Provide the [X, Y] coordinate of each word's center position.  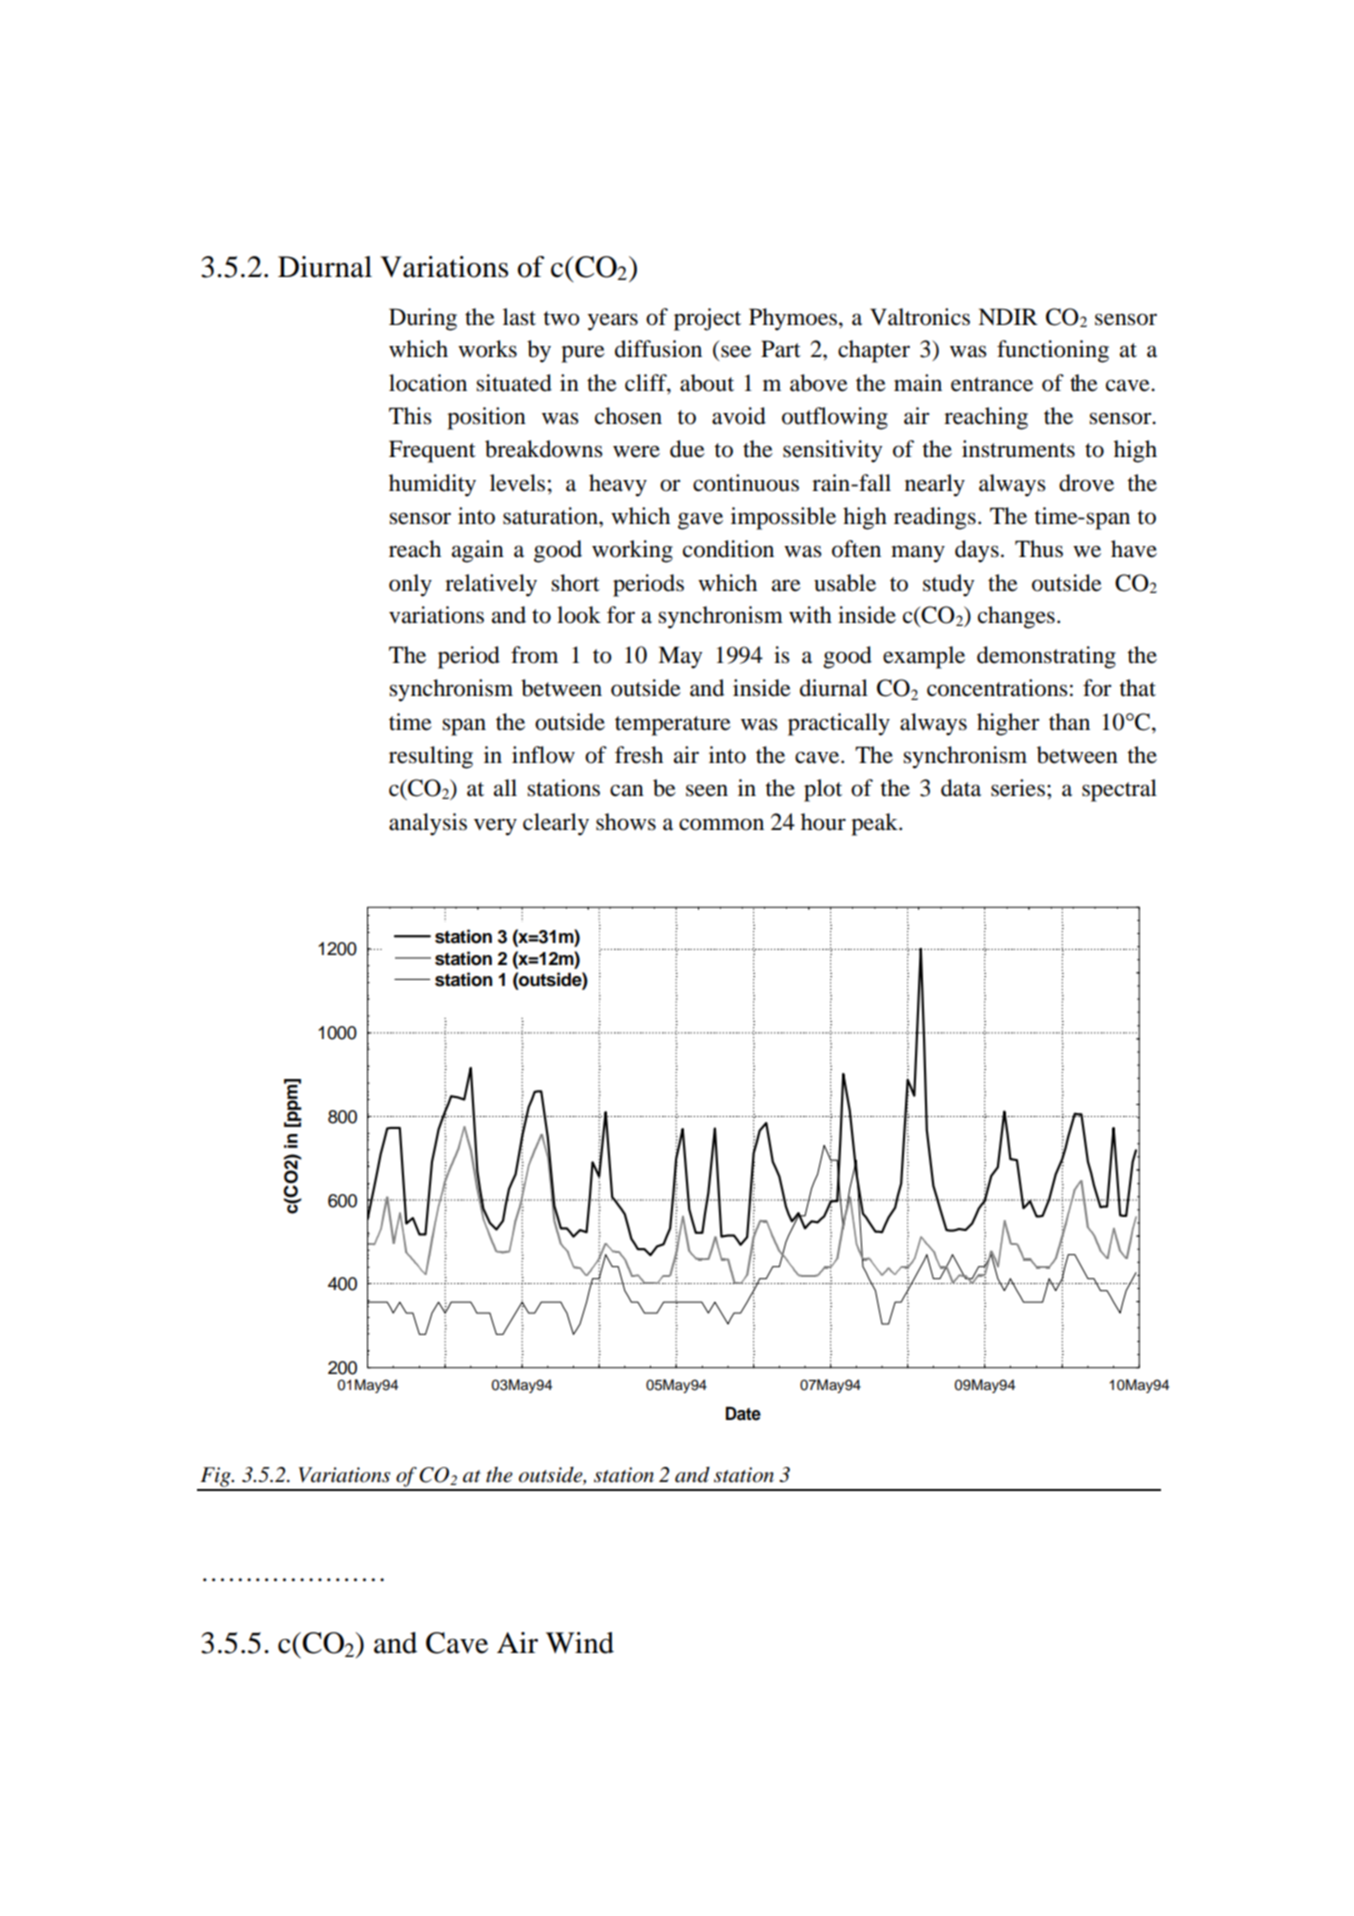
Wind [580, 1643]
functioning [1053, 351]
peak [875, 824]
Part [781, 349]
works [487, 349]
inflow [543, 755]
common [721, 824]
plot [823, 790]
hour [823, 822]
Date [743, 1414]
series [1018, 788]
